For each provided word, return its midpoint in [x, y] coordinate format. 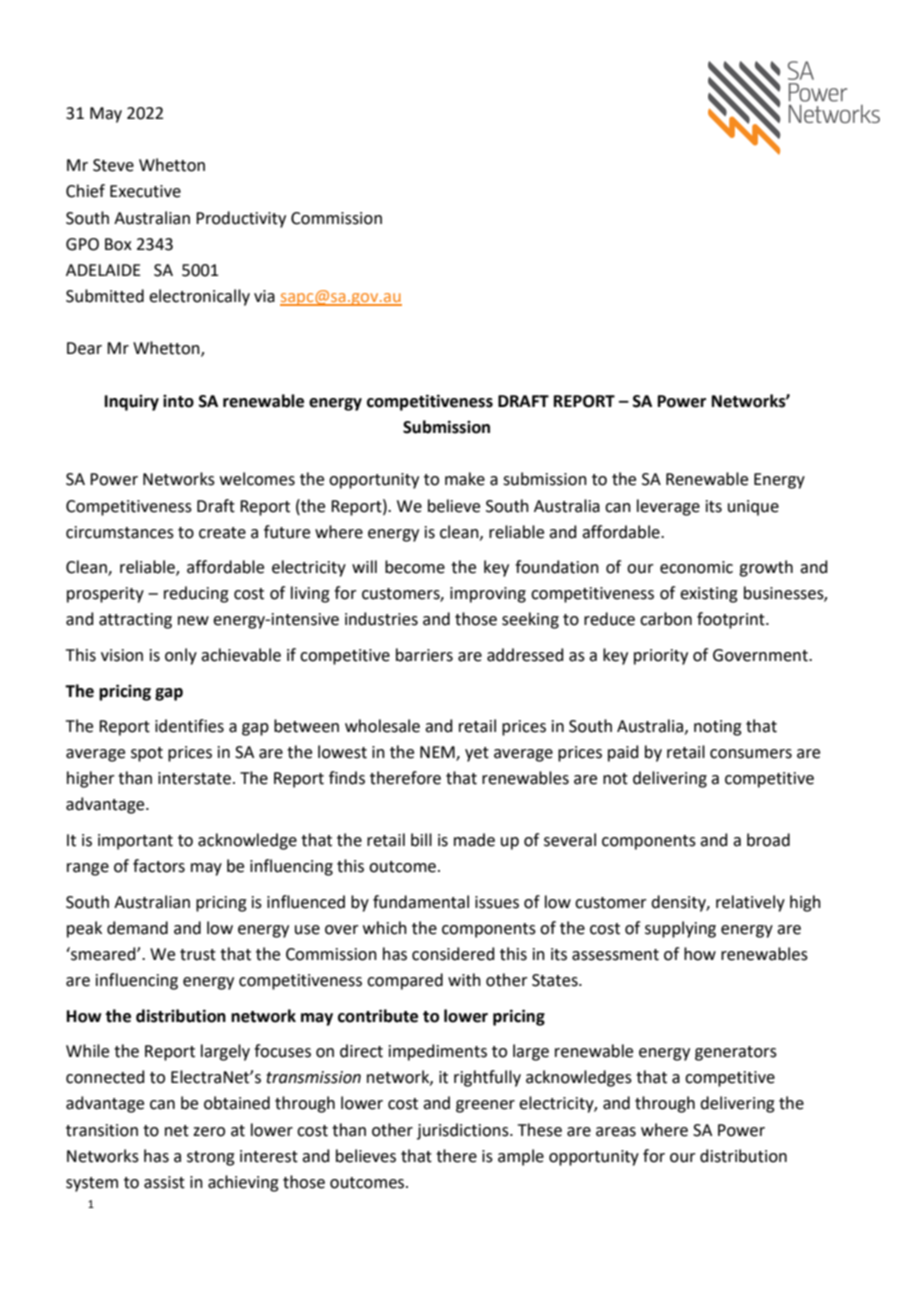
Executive [145, 191]
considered [453, 954]
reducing [196, 594]
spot [147, 754]
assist [164, 1182]
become [415, 567]
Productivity [241, 219]
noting [718, 728]
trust [198, 955]
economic [696, 567]
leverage [668, 507]
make [465, 479]
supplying [680, 929]
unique [753, 508]
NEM [438, 753]
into [178, 401]
